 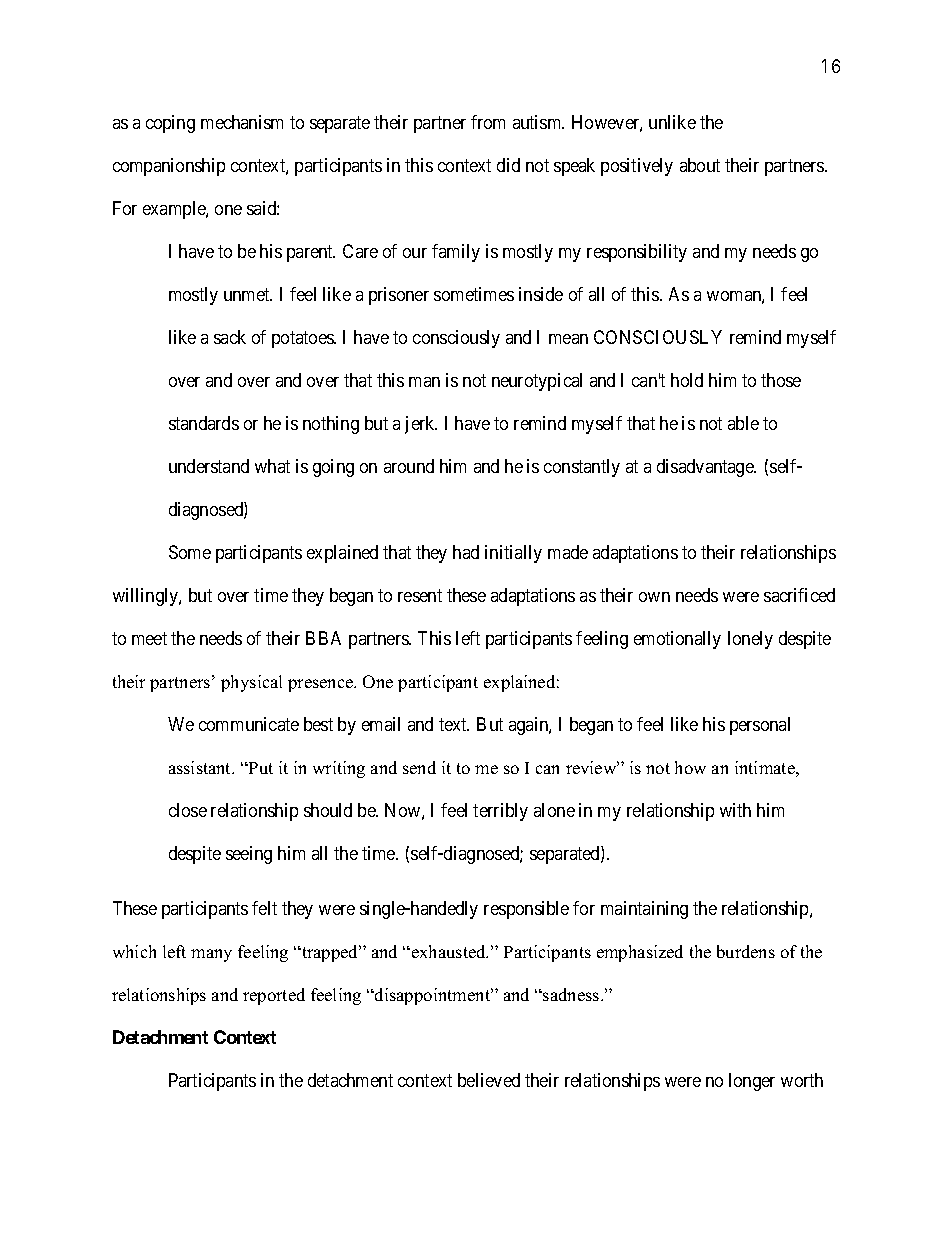 I want to click on about, so click(x=700, y=165).
